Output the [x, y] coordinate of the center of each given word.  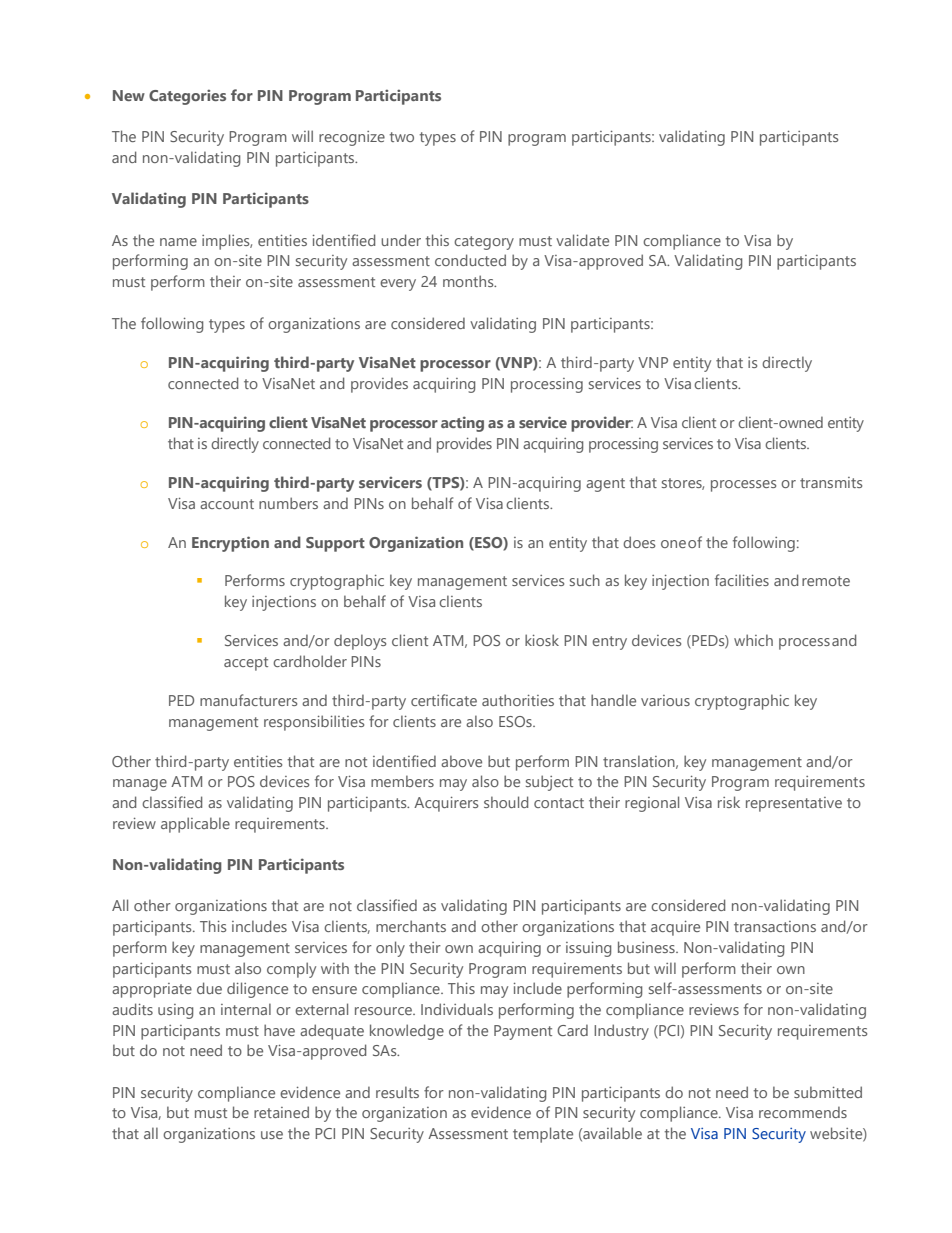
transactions [775, 926]
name [178, 242]
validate [582, 240]
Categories [187, 97]
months [469, 281]
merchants [411, 926]
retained [281, 1112]
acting [462, 424]
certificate [444, 700]
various [665, 700]
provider [602, 424]
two [402, 137]
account [227, 504]
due [209, 988]
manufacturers [248, 700]
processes [743, 486]
